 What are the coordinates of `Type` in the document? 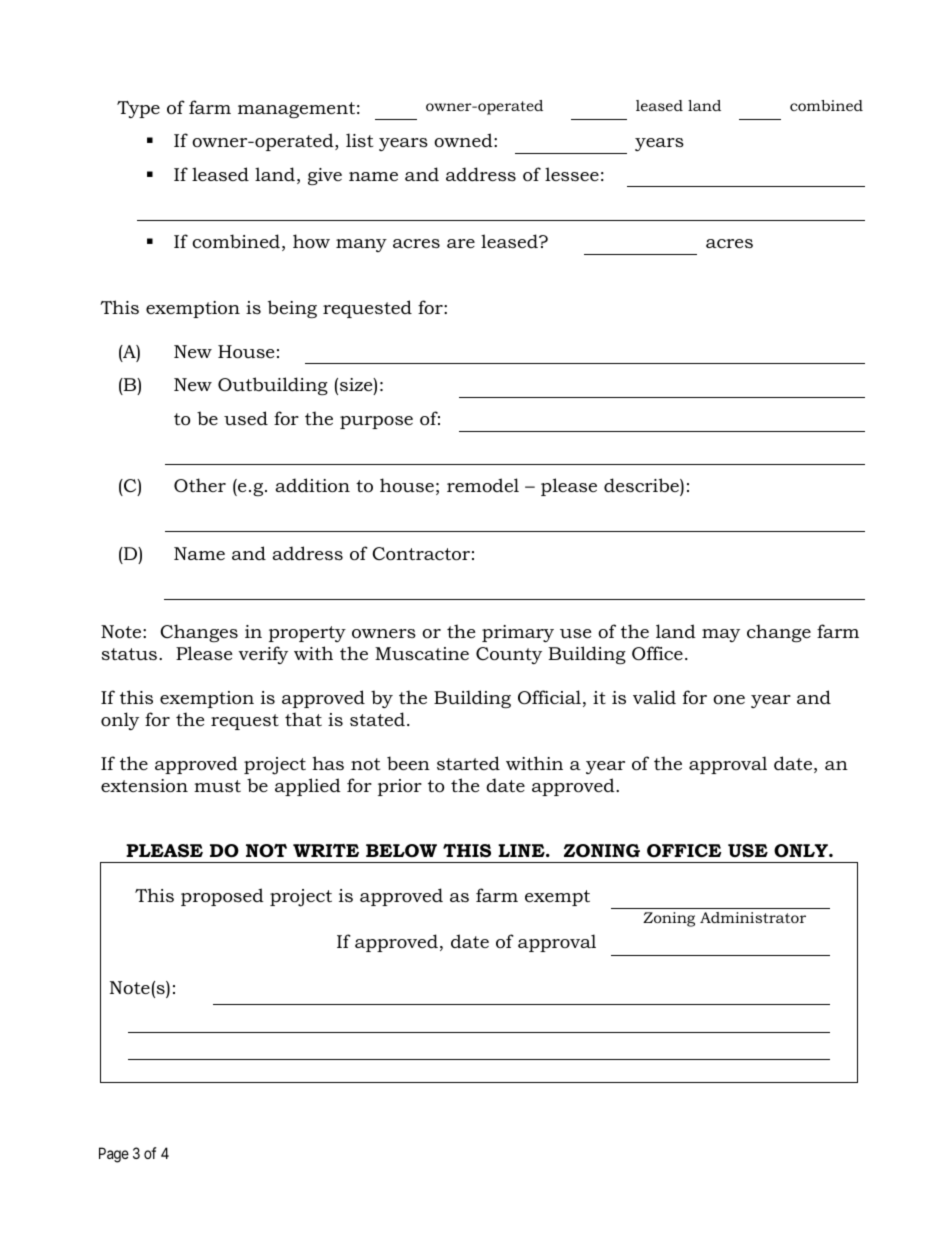 It's located at (138, 109).
